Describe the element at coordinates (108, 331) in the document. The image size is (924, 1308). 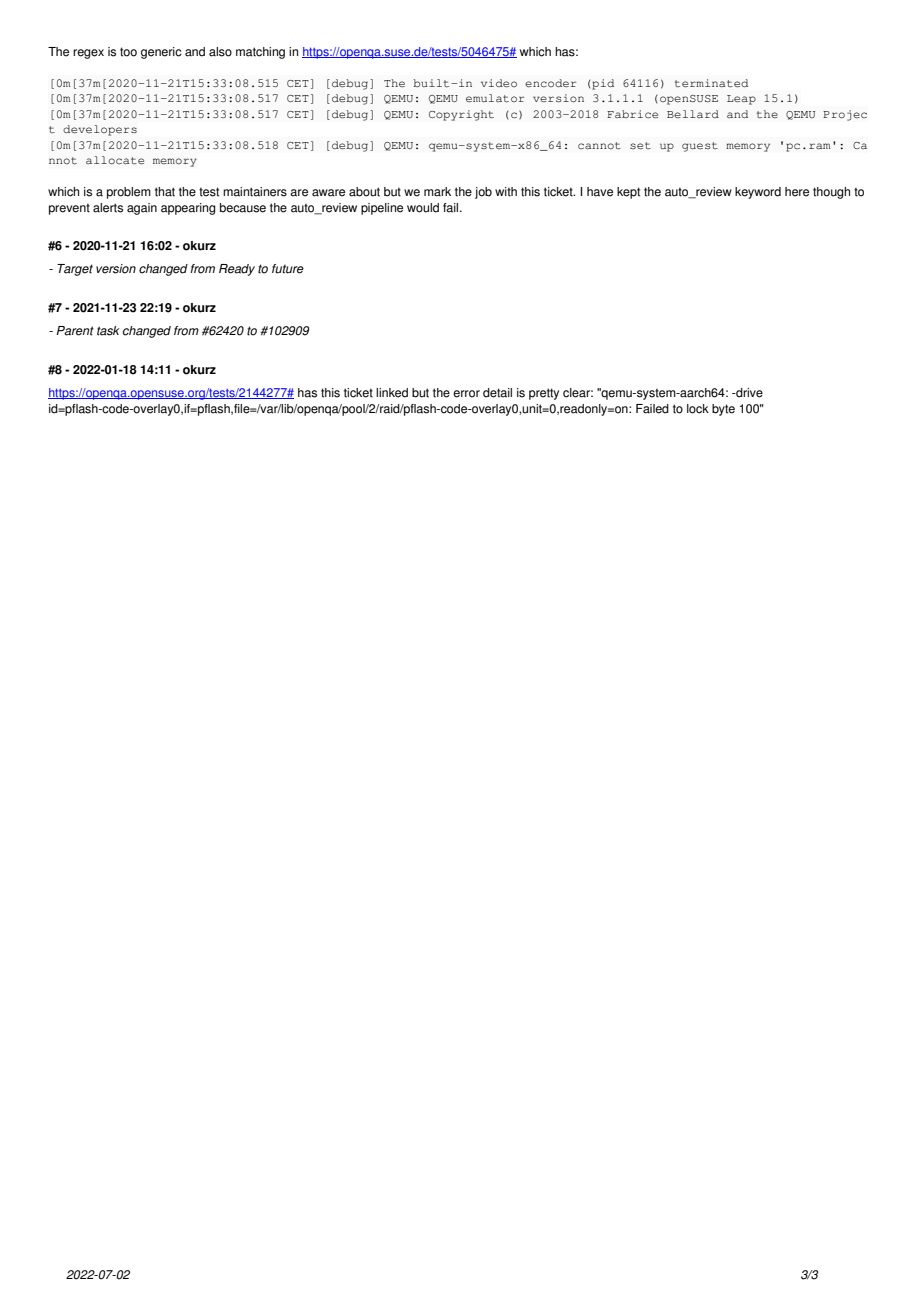
I see `task` at that location.
